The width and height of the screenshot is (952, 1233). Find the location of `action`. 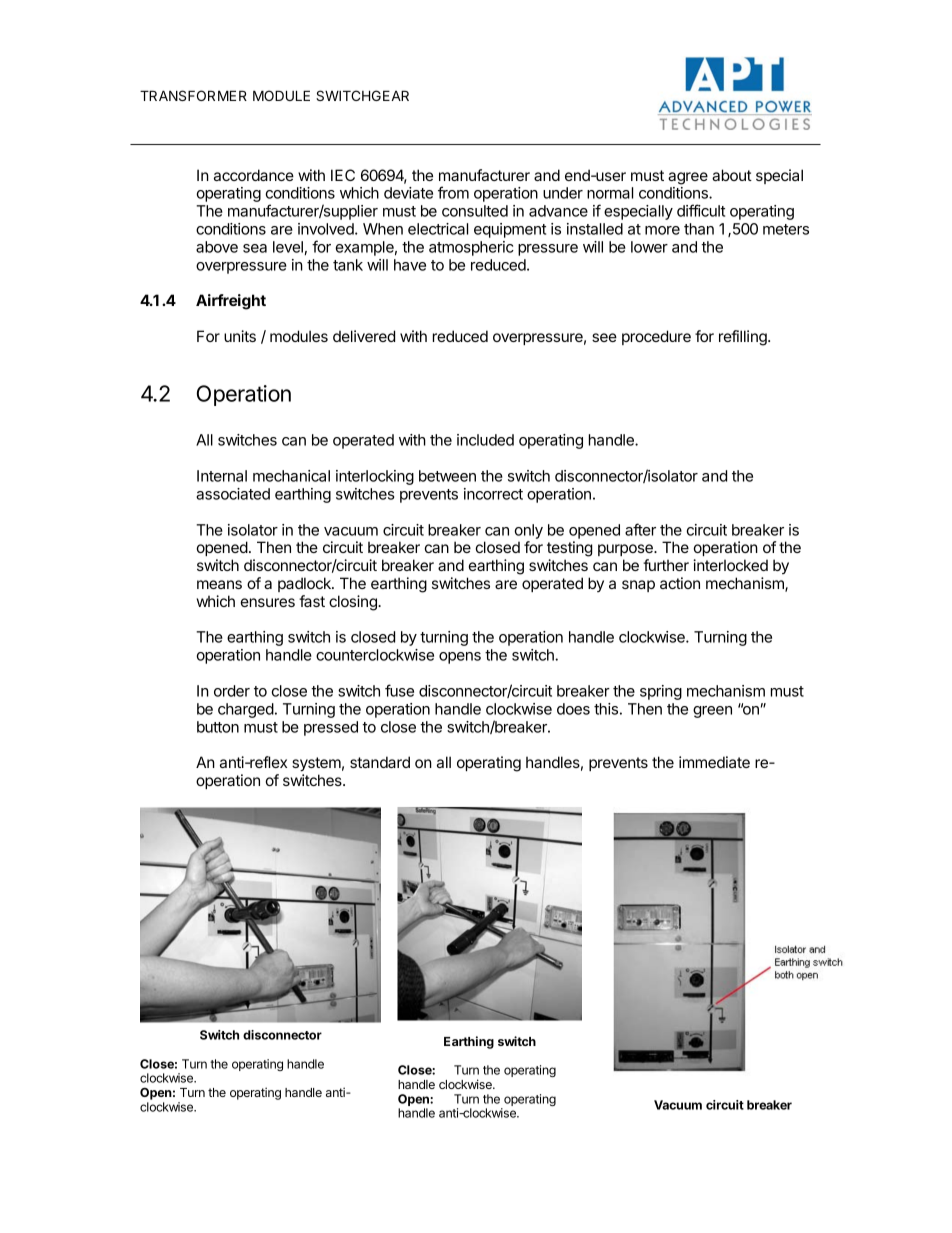

action is located at coordinates (680, 583).
